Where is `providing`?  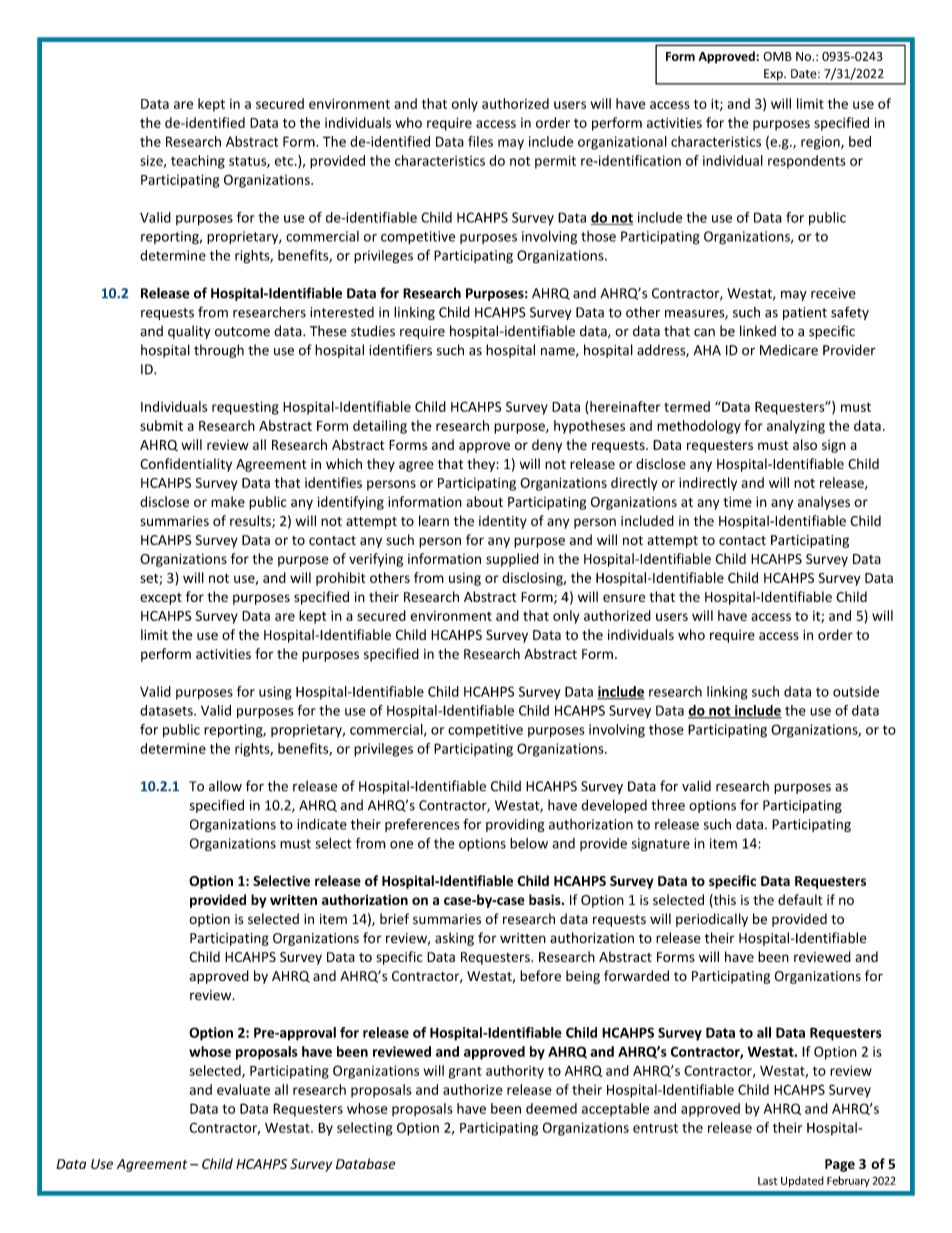
providing is located at coordinates (515, 825).
